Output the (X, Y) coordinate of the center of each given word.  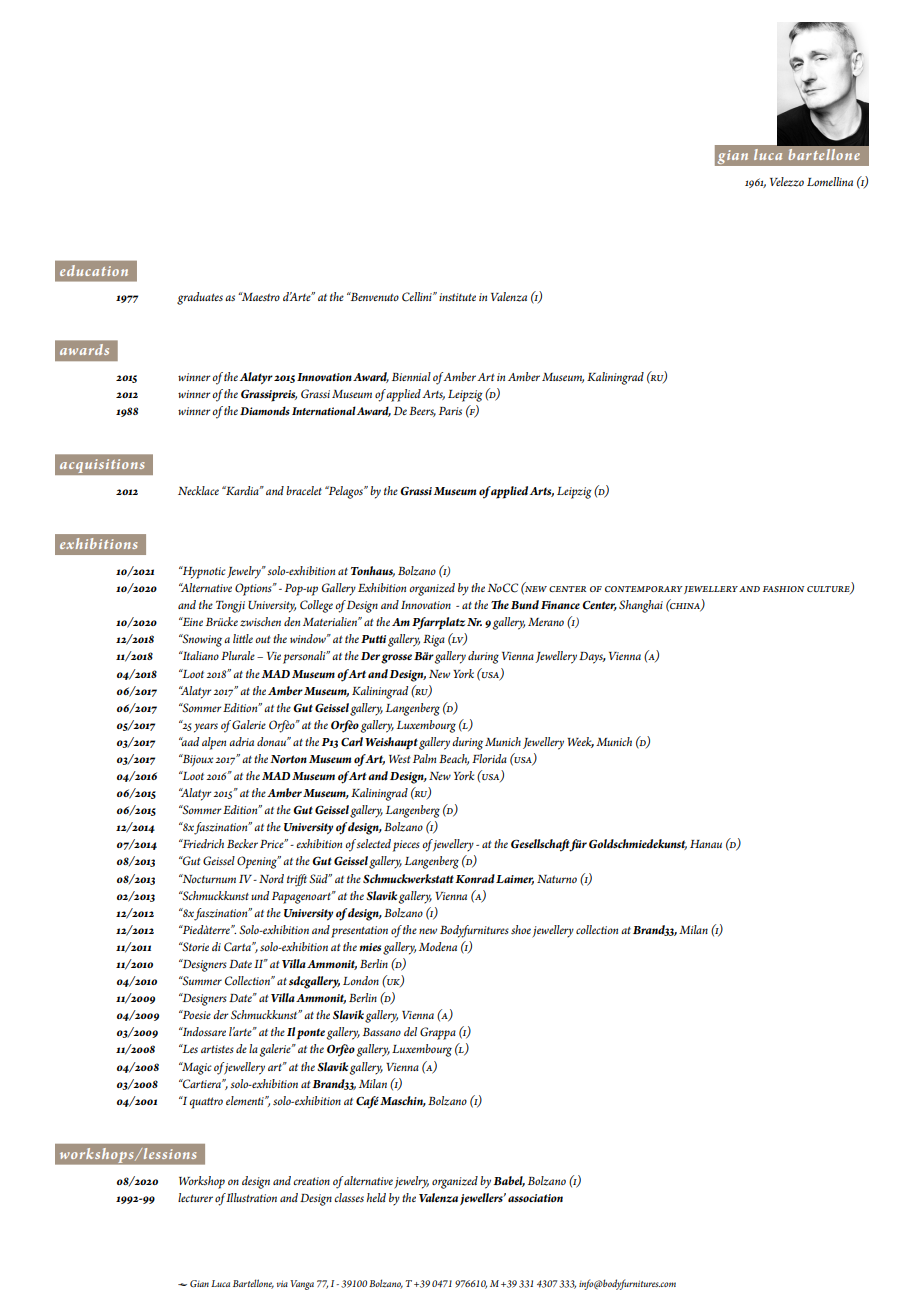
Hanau (706, 844)
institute (457, 297)
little (243, 638)
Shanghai (641, 606)
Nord (271, 878)
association (535, 1198)
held (376, 1197)
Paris (450, 411)
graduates (200, 298)
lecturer (195, 1197)
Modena (438, 946)
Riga (434, 641)
